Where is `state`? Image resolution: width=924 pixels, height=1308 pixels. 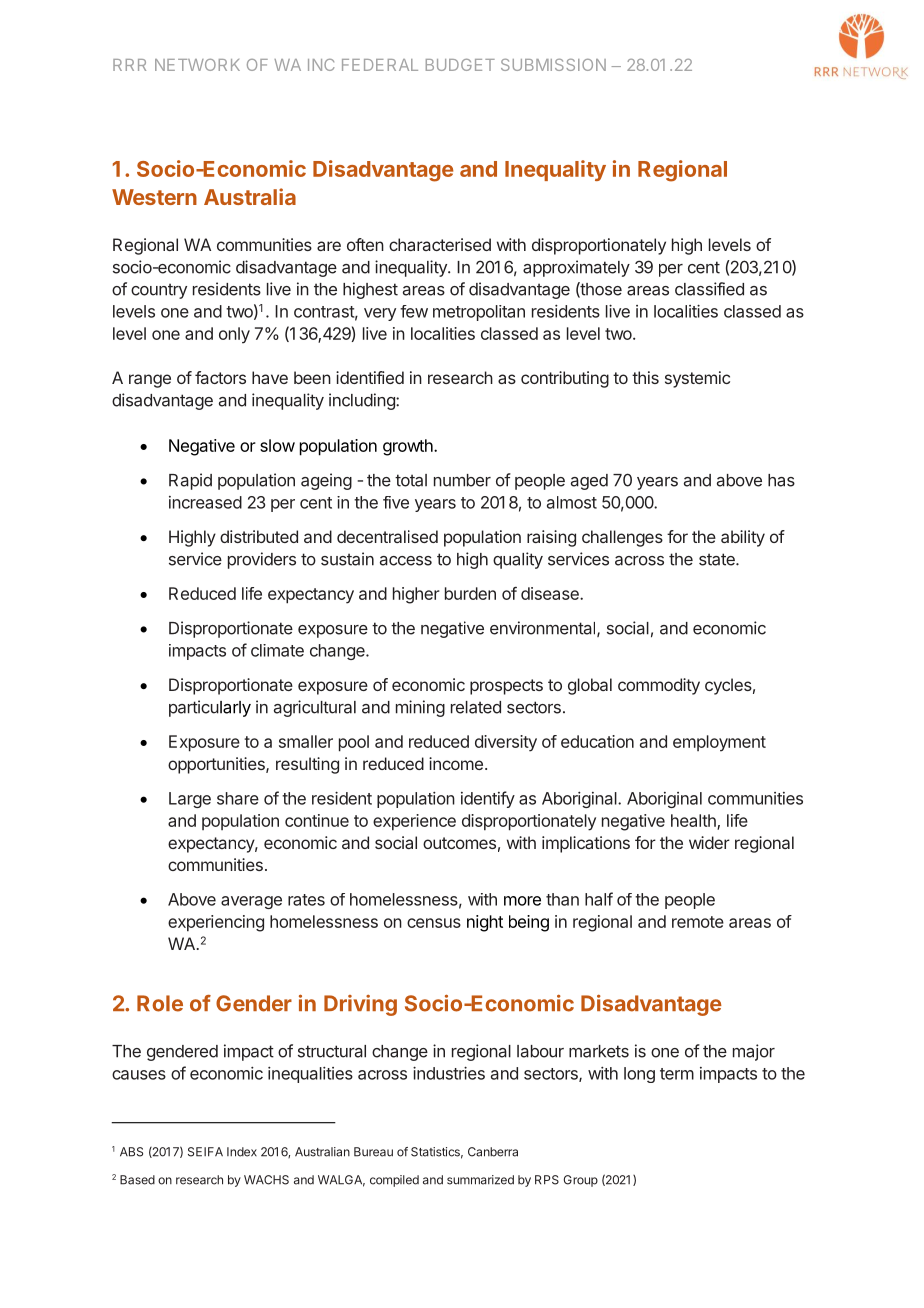
state is located at coordinates (718, 559).
